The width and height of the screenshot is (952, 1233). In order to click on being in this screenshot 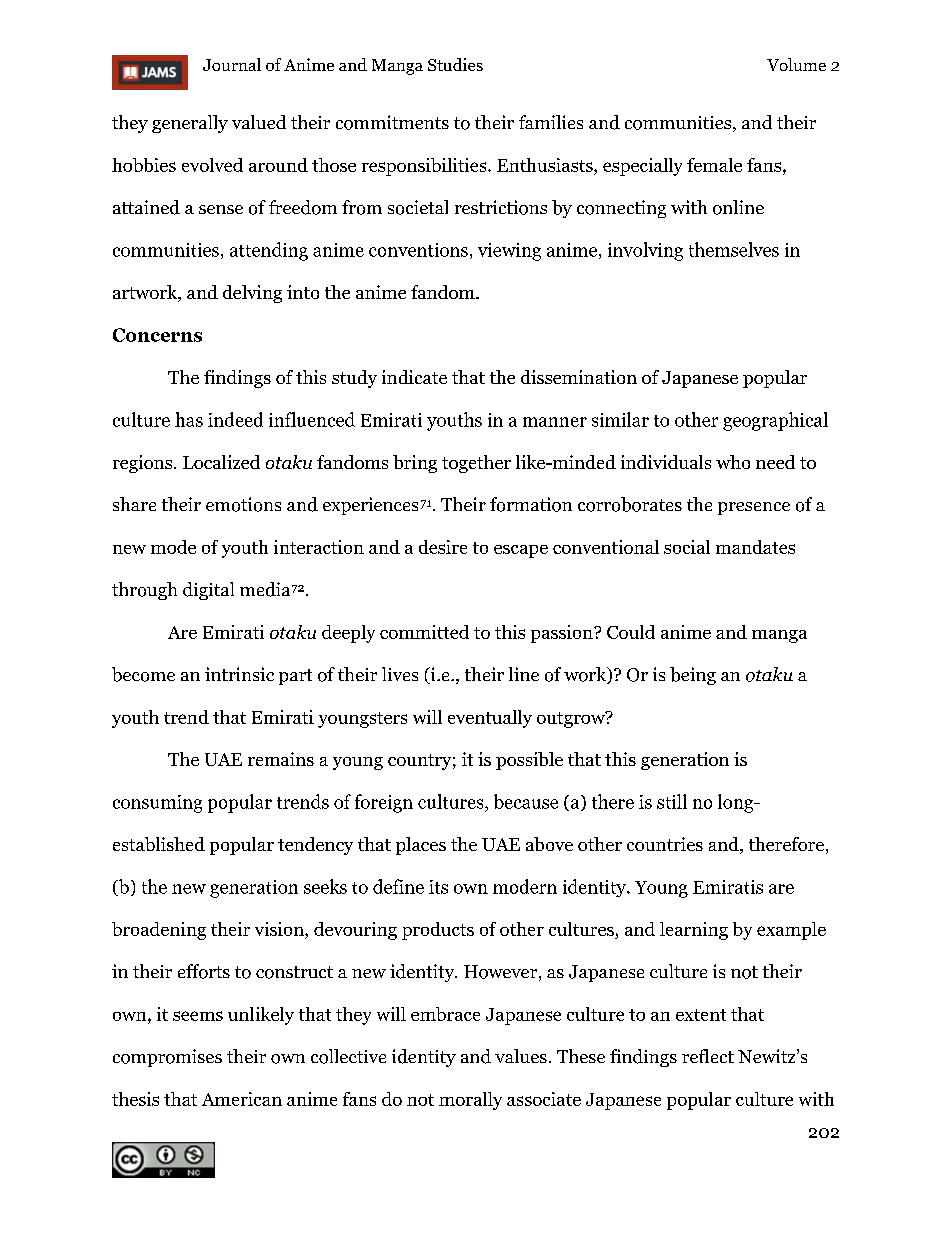, I will do `click(693, 676)`.
